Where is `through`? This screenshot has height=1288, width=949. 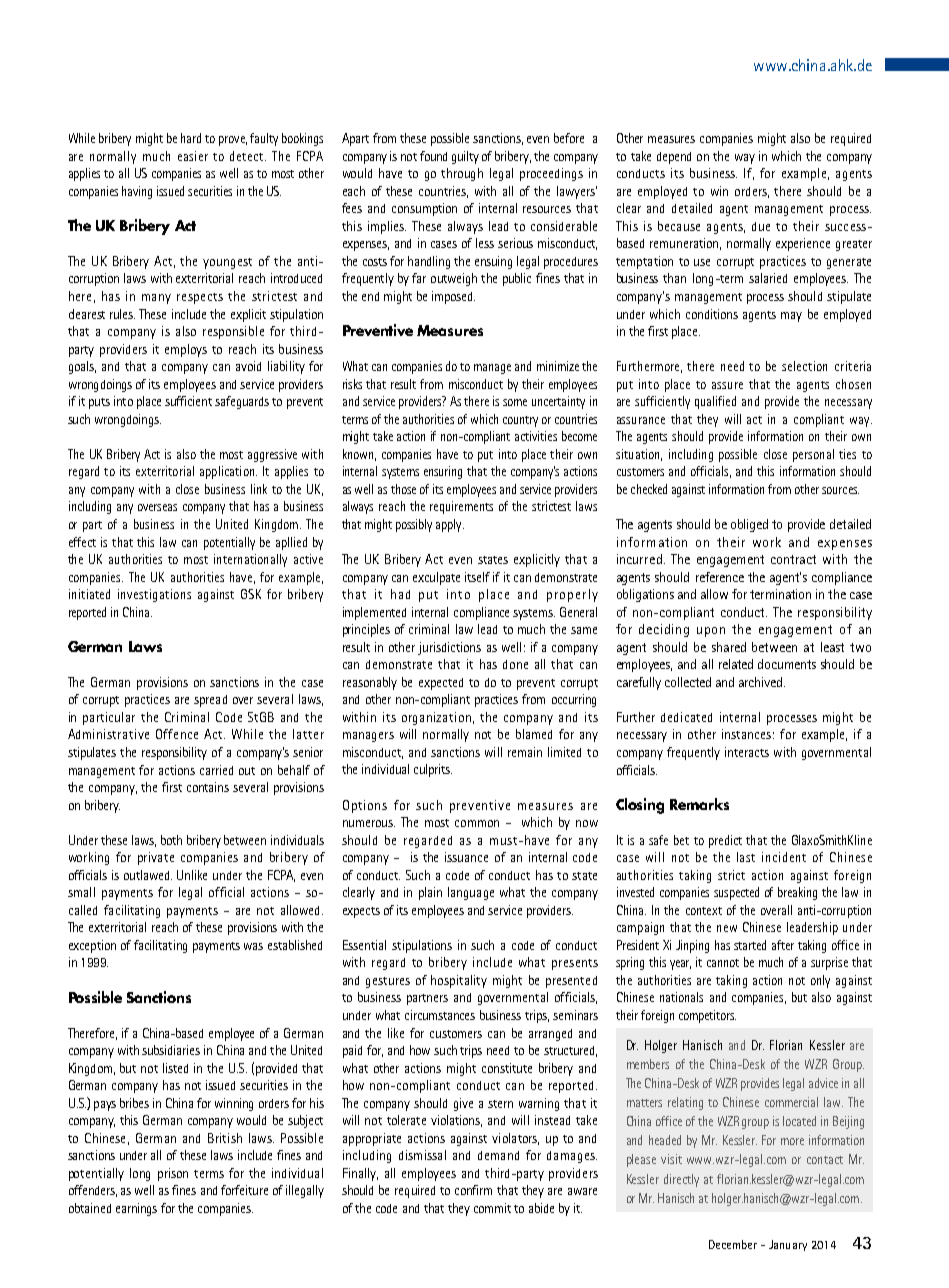
through is located at coordinates (462, 174).
